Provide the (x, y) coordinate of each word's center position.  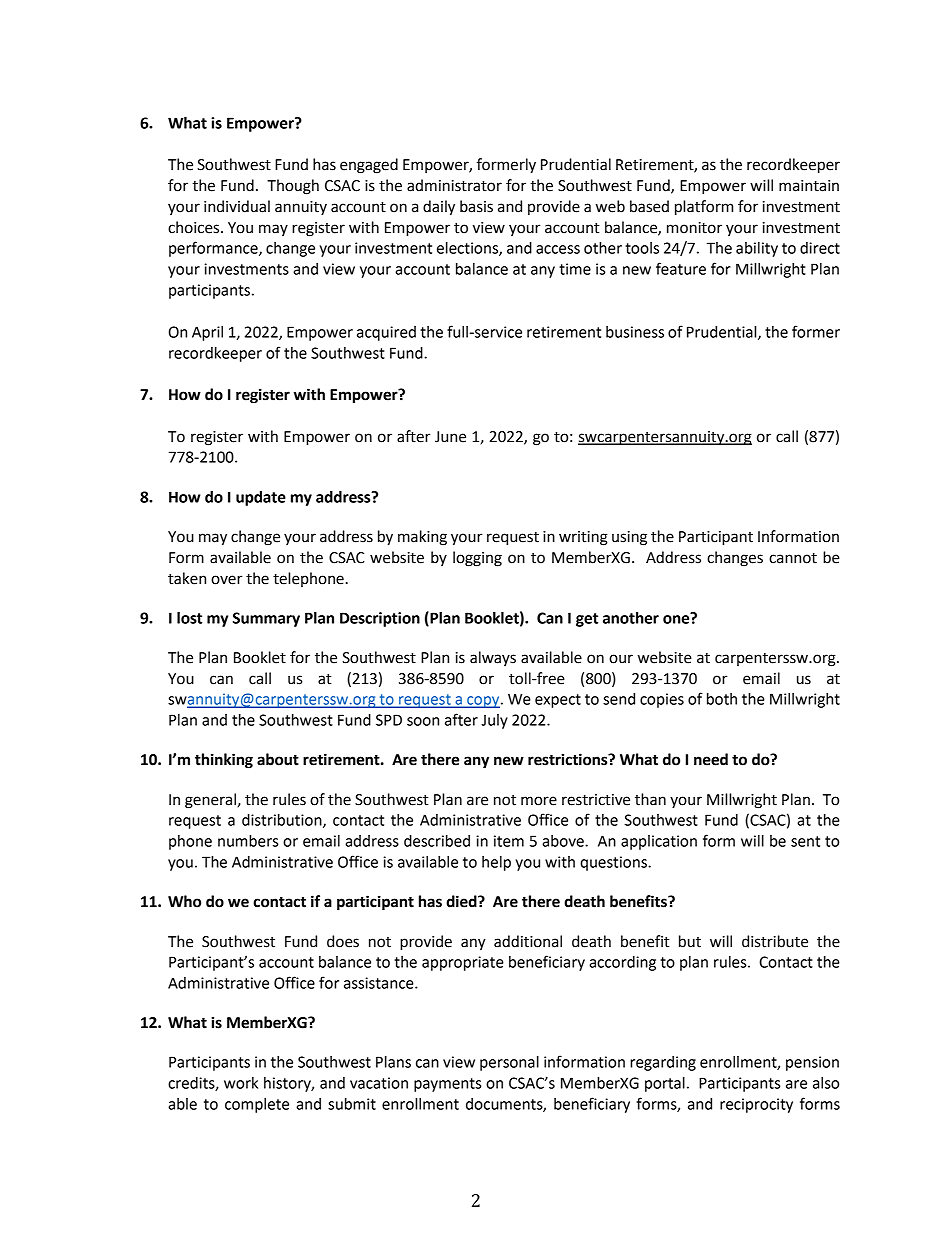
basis (476, 206)
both (722, 699)
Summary (266, 619)
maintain (809, 186)
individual (237, 206)
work (241, 1083)
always (493, 658)
